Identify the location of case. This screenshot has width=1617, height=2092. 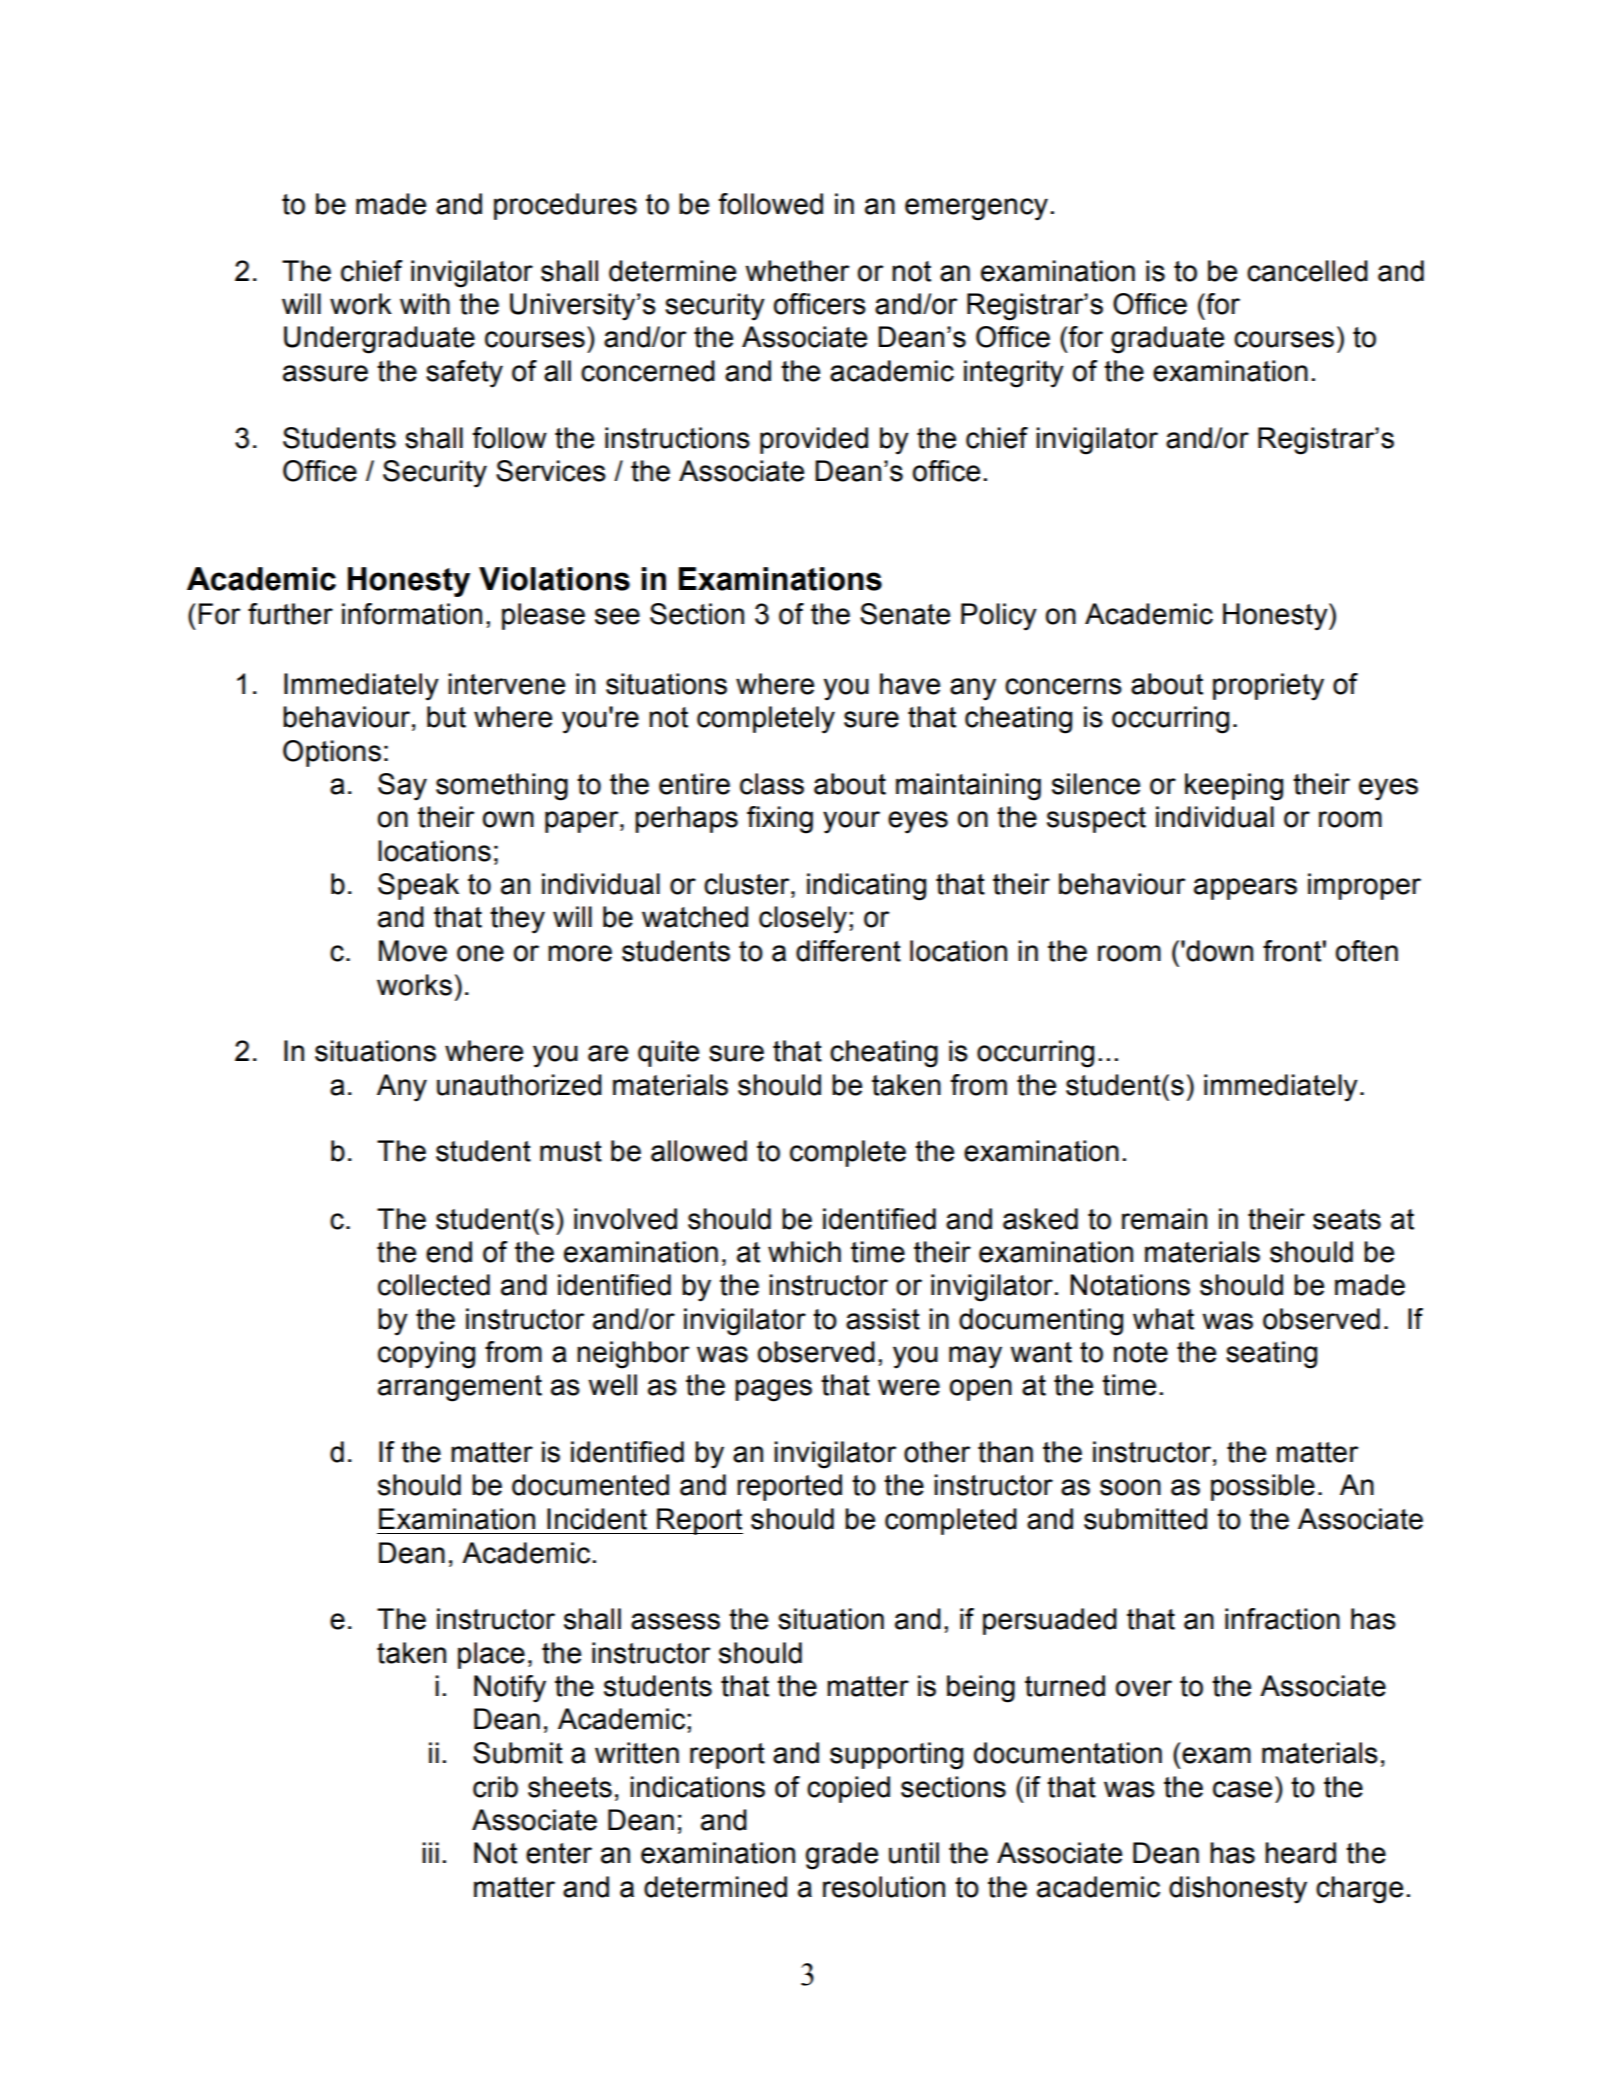
(1242, 1789).
